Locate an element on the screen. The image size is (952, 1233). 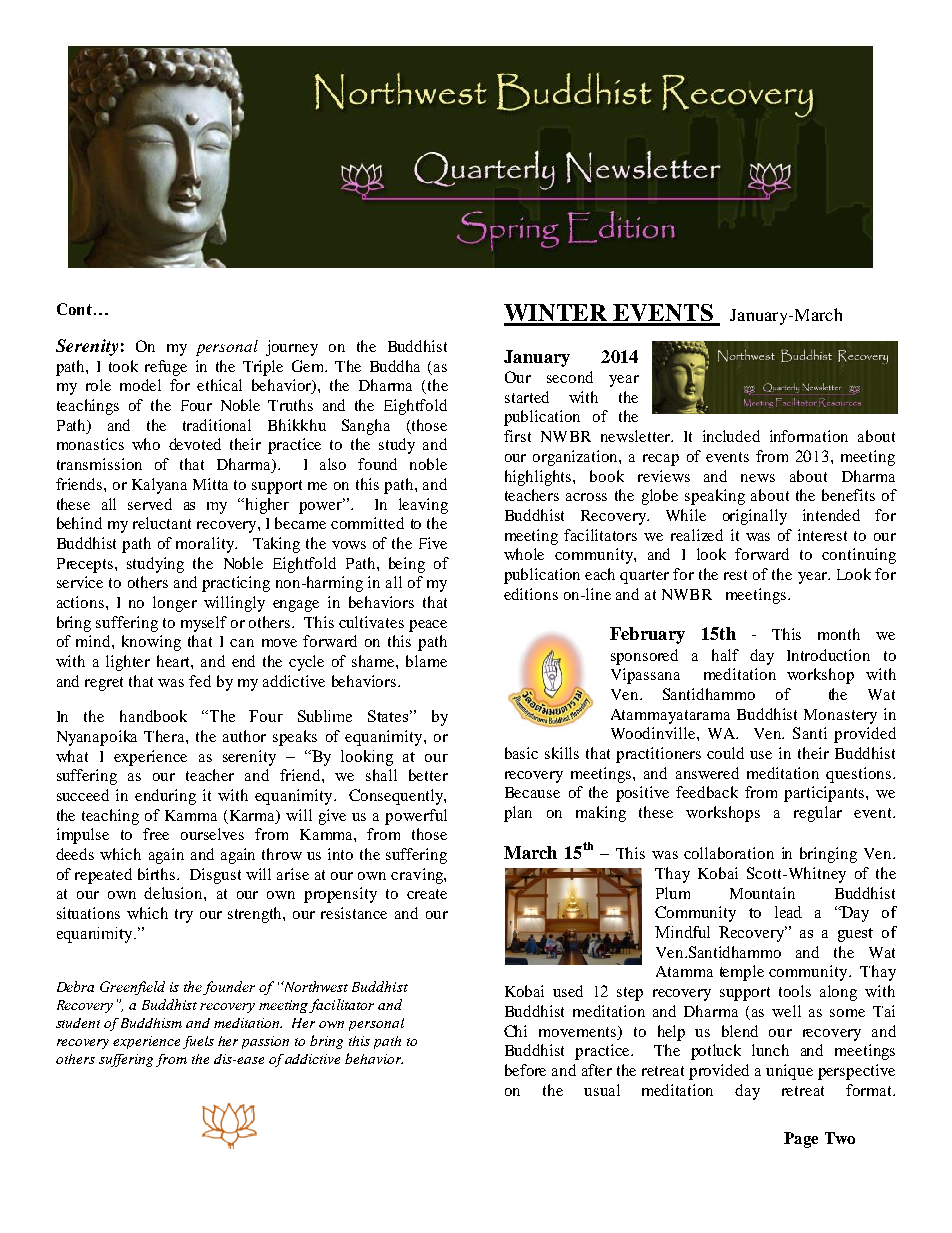
included is located at coordinates (731, 436).
